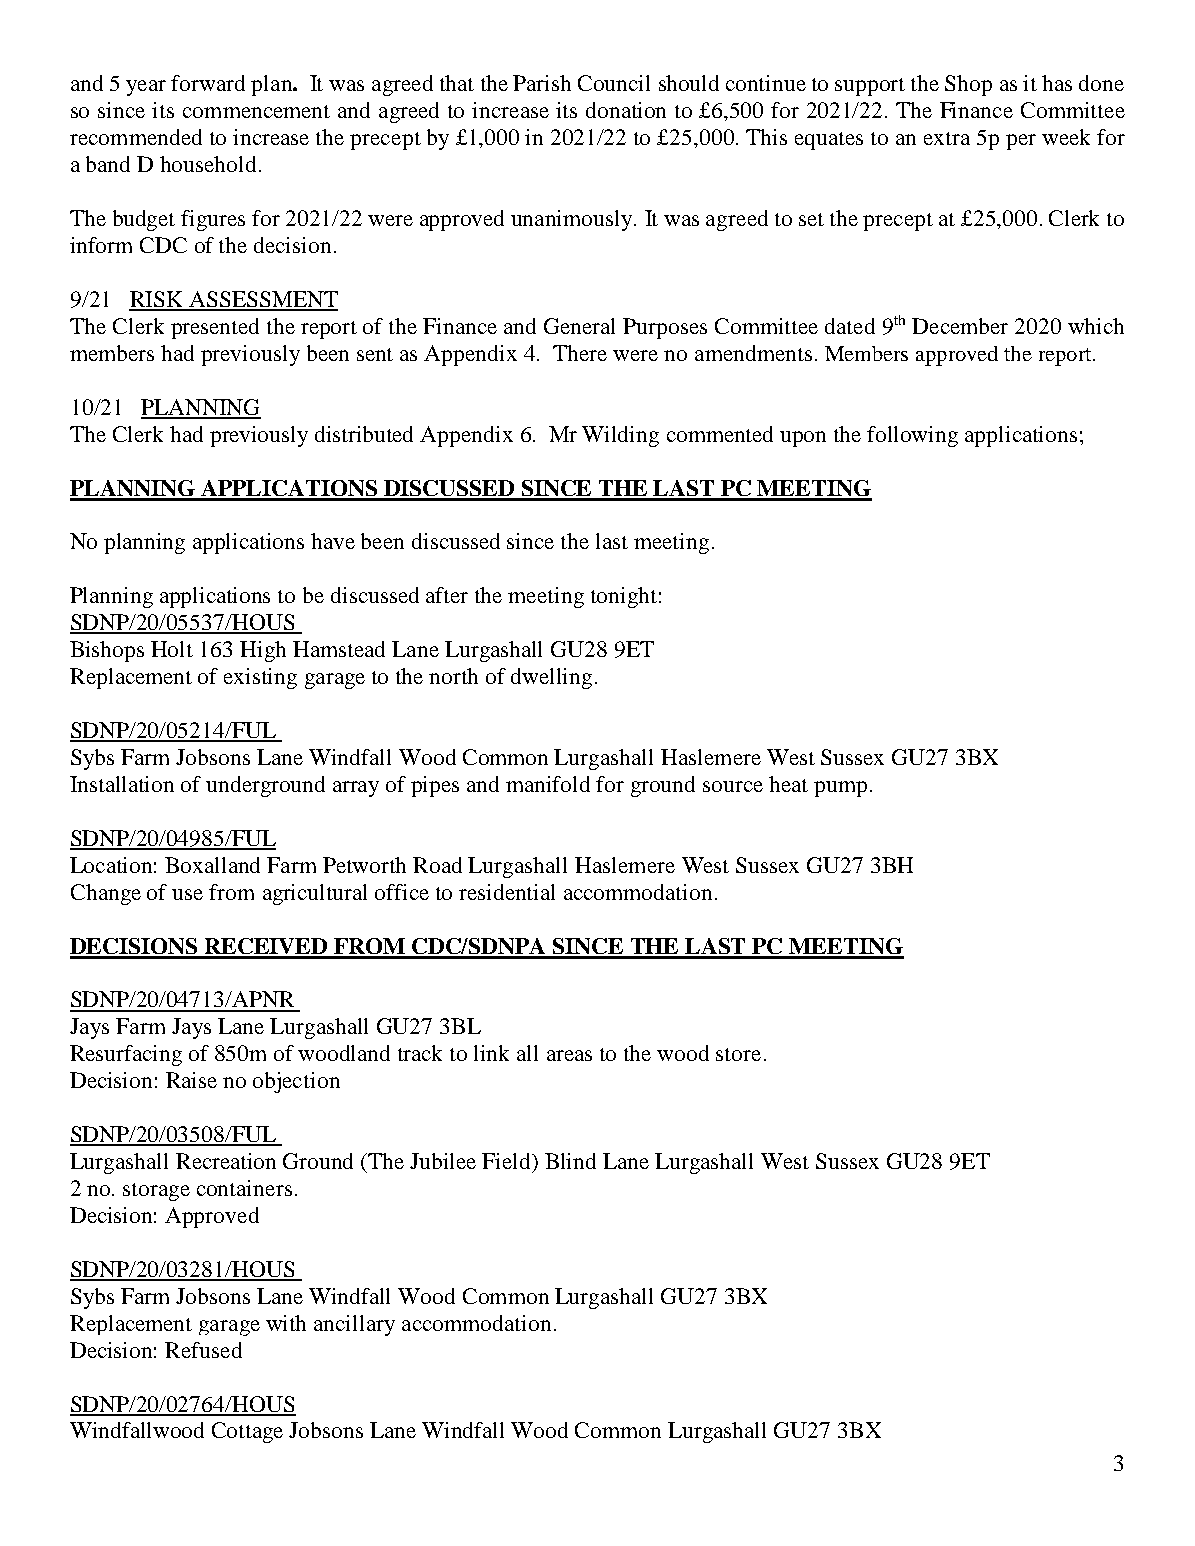  What do you see at coordinates (551, 678) in the screenshot?
I see `dwelling` at bounding box center [551, 678].
